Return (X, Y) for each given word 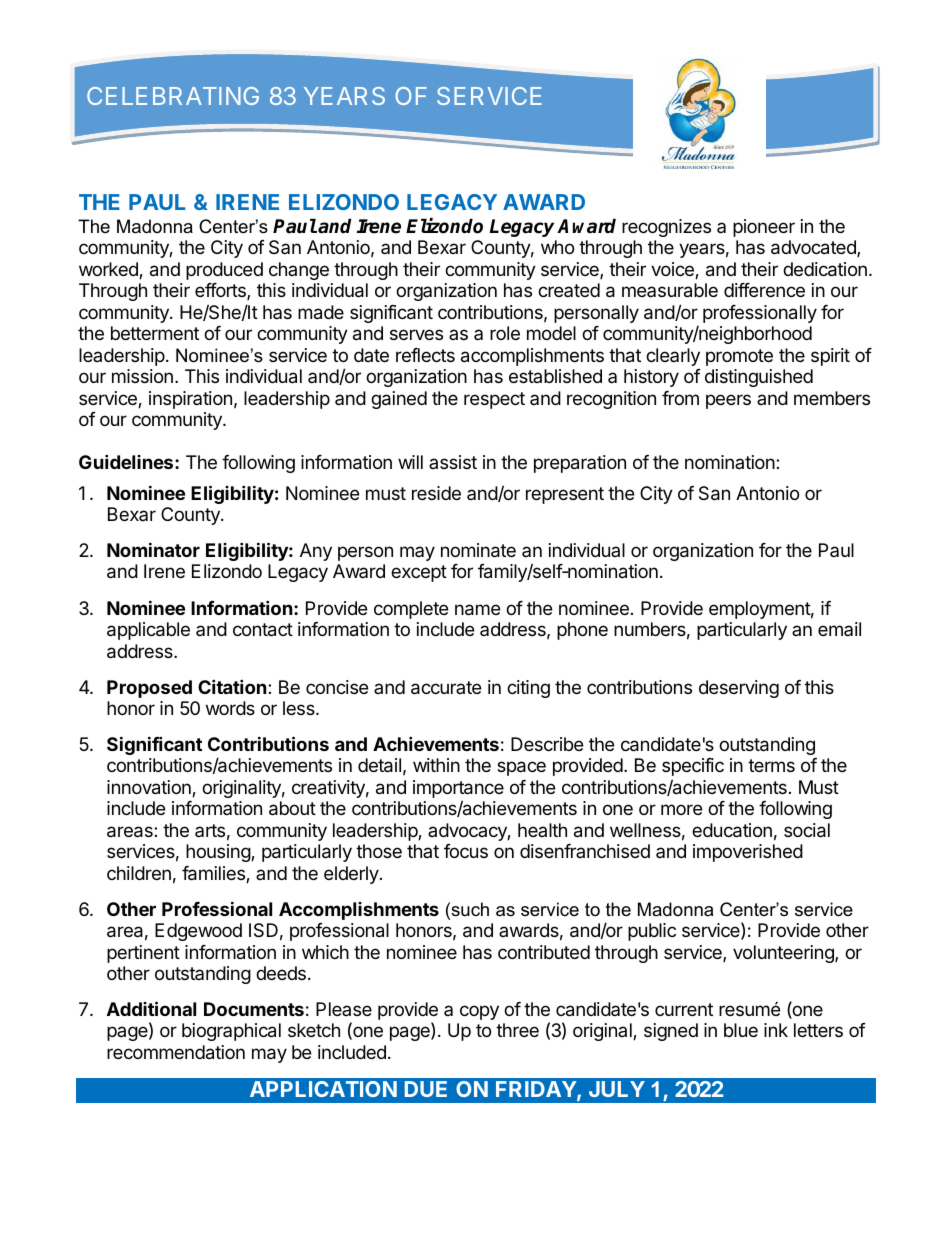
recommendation (176, 1052)
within (436, 765)
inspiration (190, 400)
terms (771, 765)
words (230, 708)
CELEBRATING (173, 96)
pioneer (764, 228)
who (557, 247)
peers (728, 401)
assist (453, 462)
